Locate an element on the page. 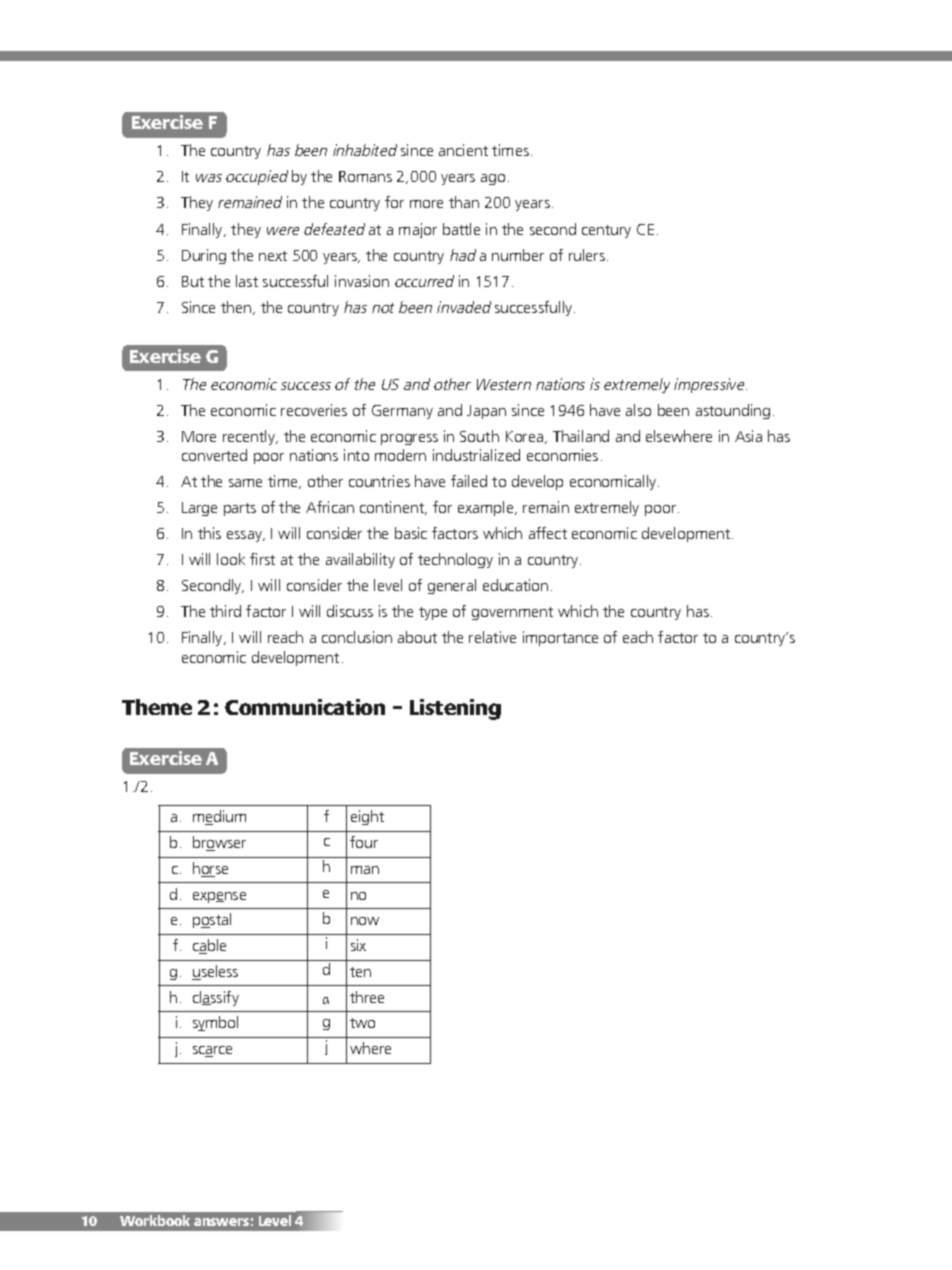 The image size is (952, 1270). During is located at coordinates (204, 256).
